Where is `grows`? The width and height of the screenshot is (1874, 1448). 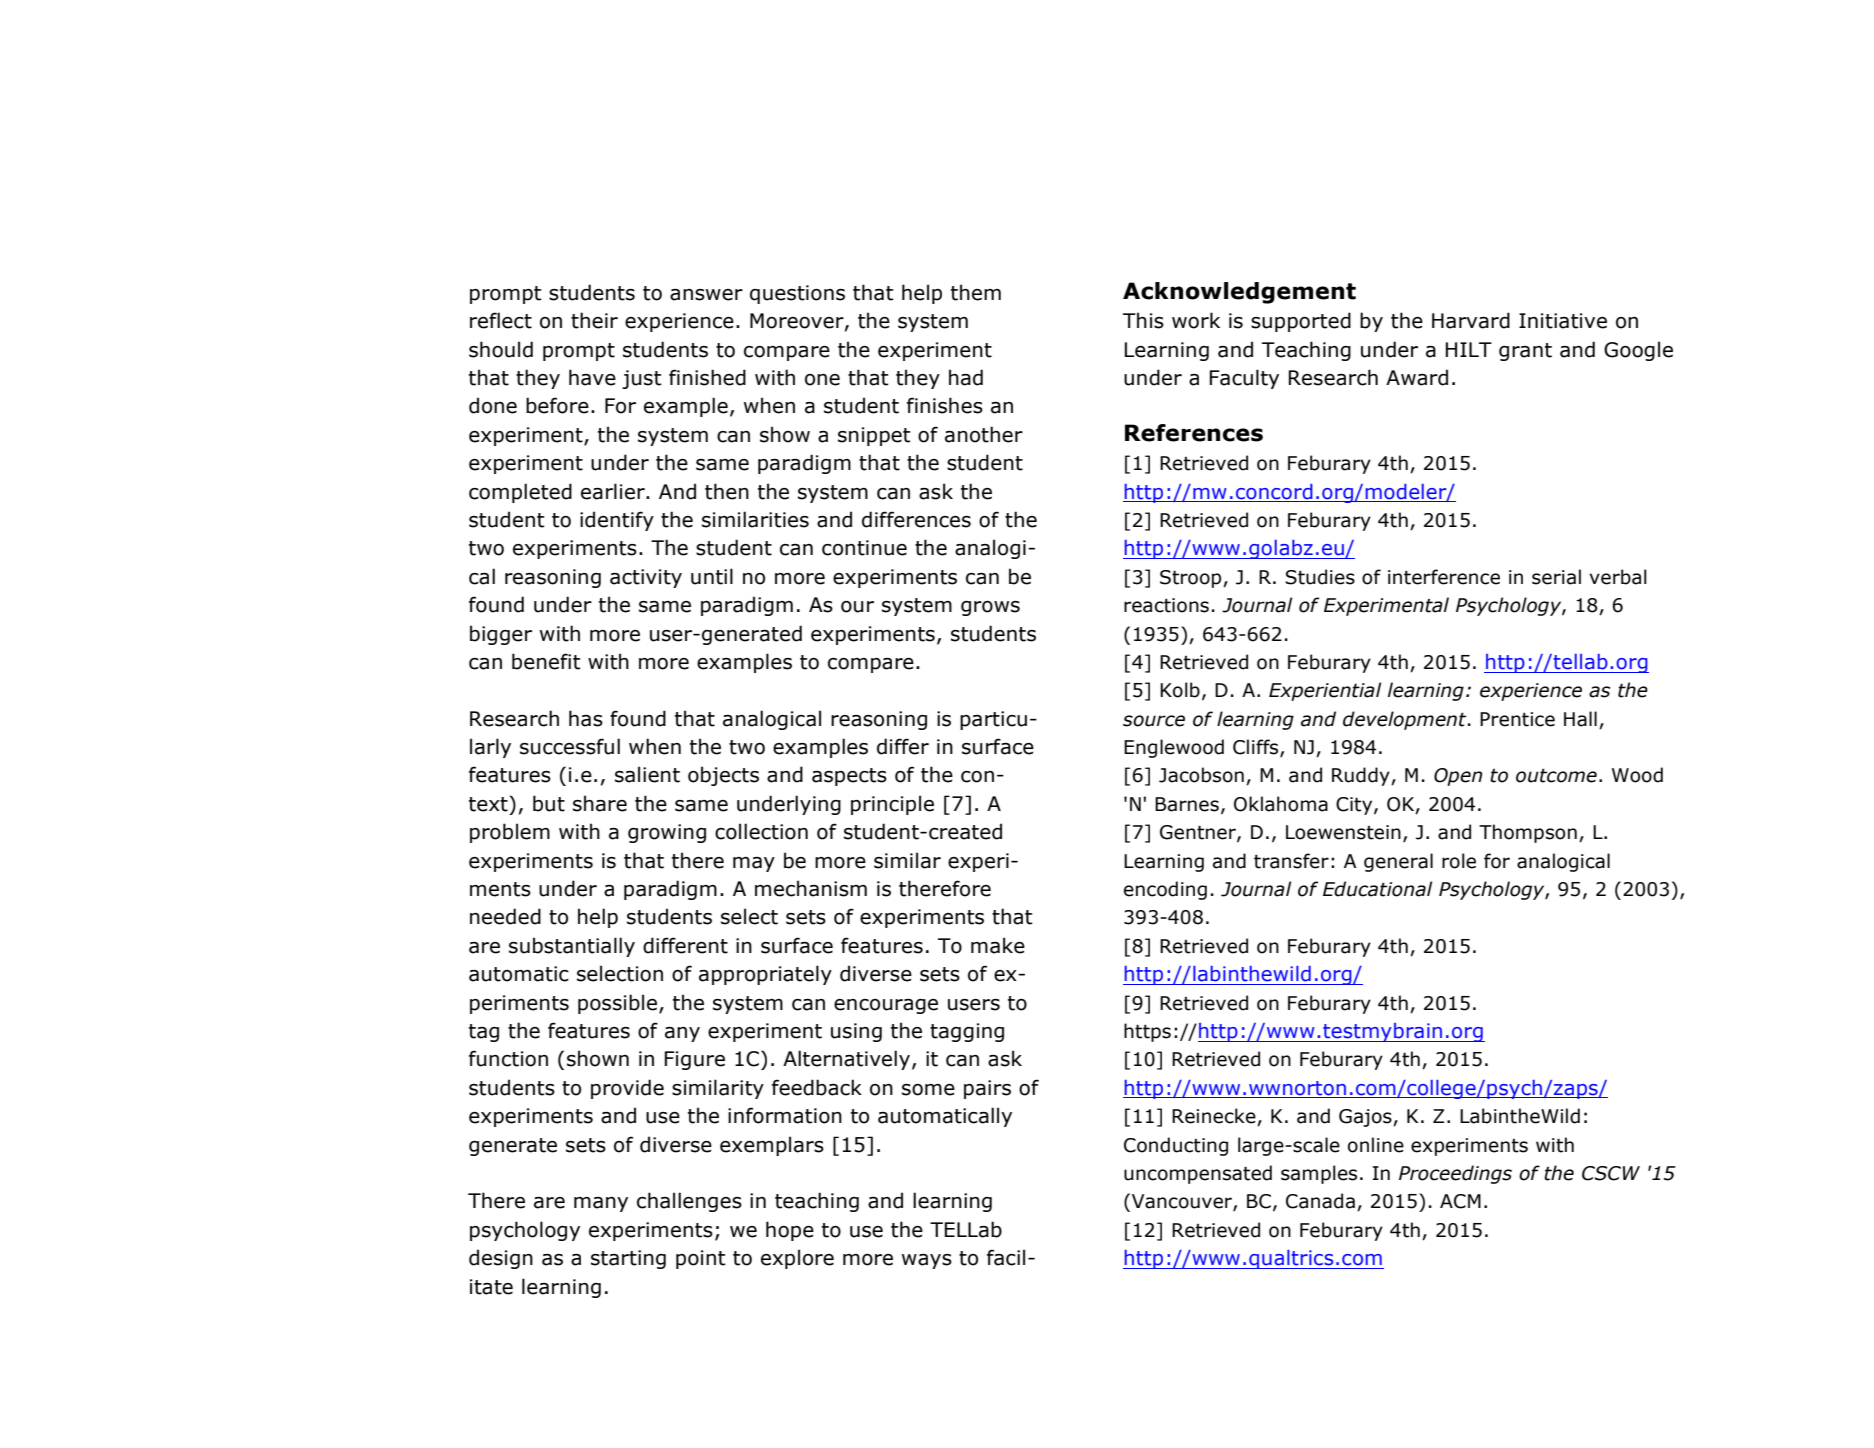 grows is located at coordinates (990, 608).
